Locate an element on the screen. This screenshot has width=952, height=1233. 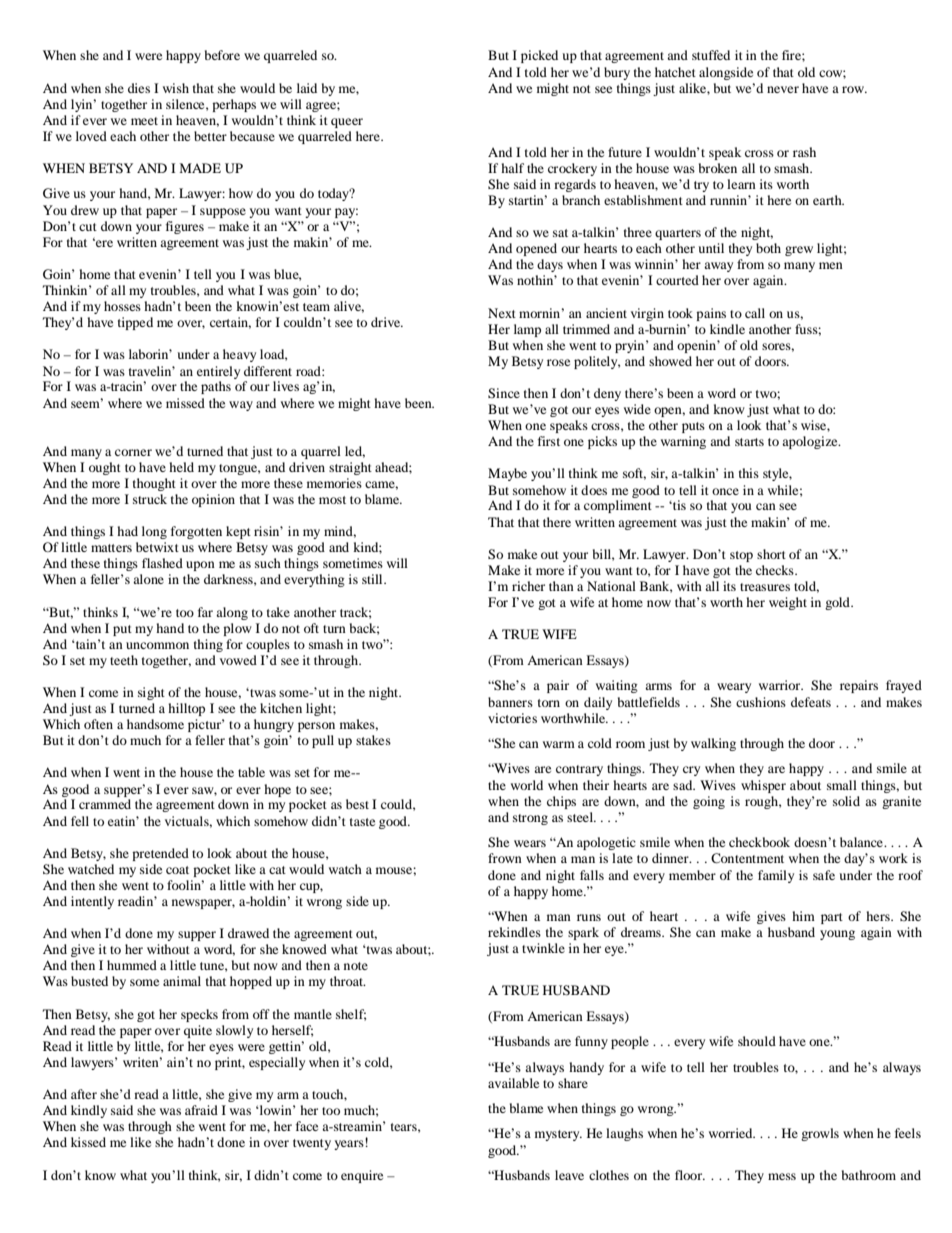
rash is located at coordinates (804, 152).
